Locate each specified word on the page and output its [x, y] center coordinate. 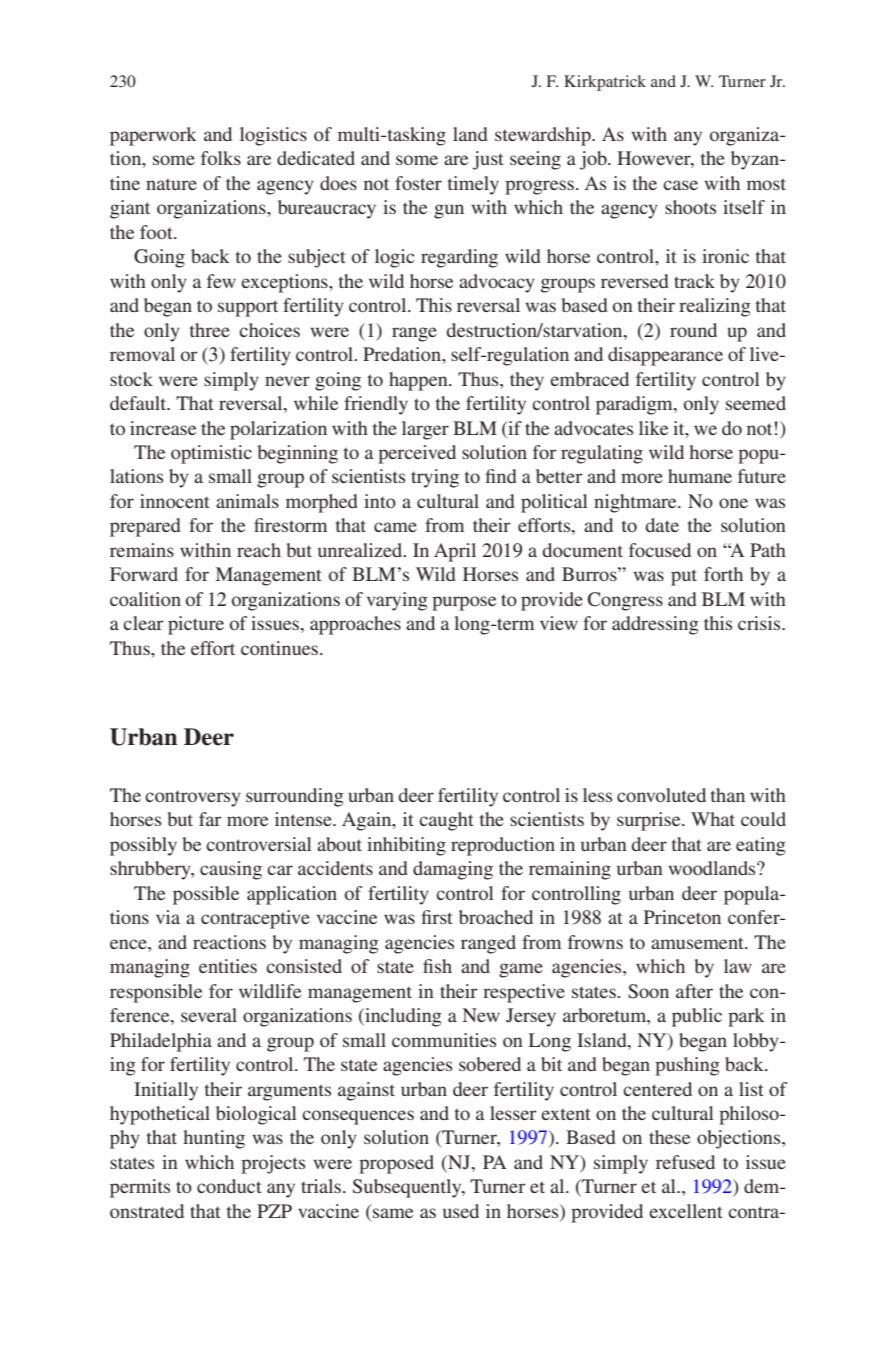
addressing [655, 625]
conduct [229, 1186]
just [488, 160]
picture [196, 625]
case [680, 185]
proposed [396, 1164]
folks [221, 158]
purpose [464, 603]
